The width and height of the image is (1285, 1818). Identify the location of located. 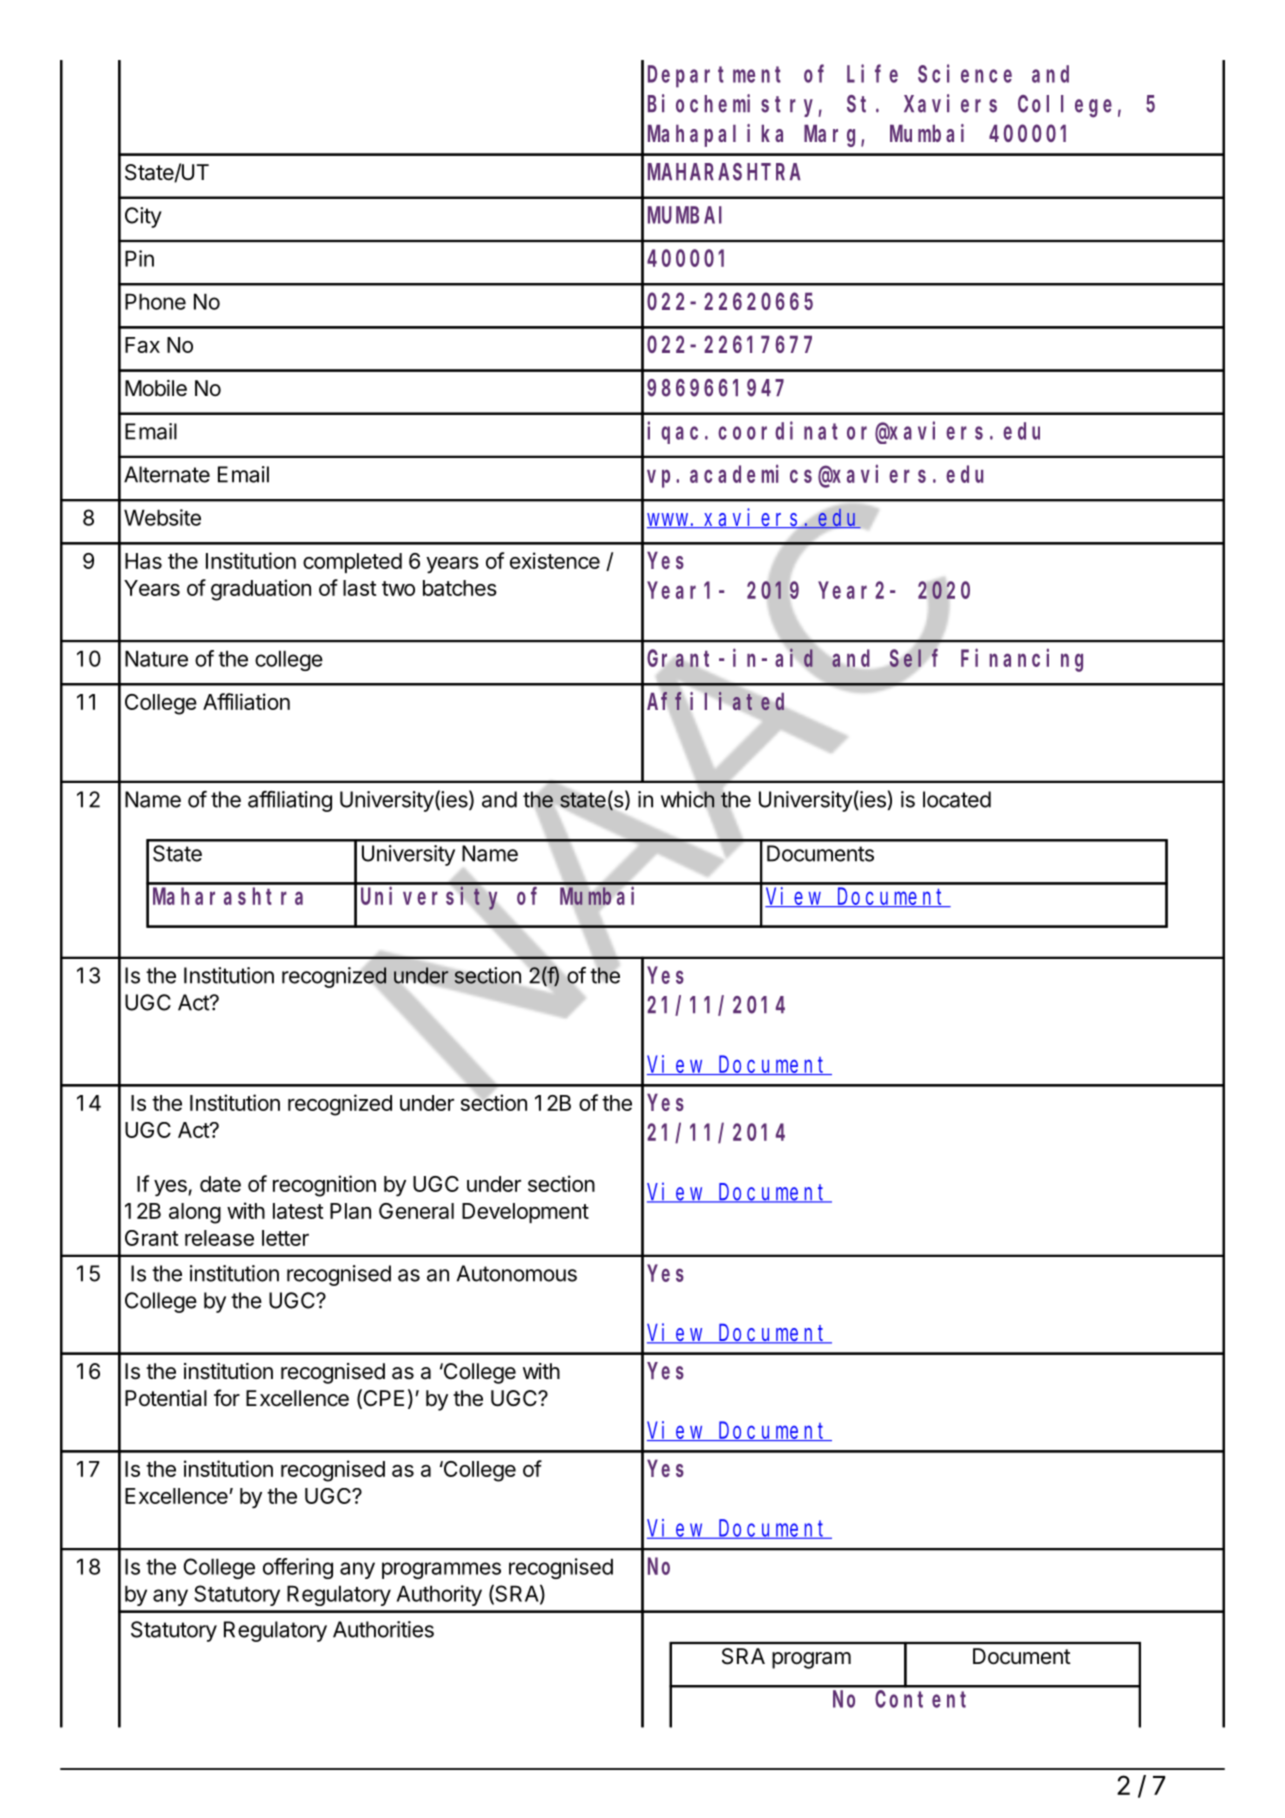
(957, 799).
